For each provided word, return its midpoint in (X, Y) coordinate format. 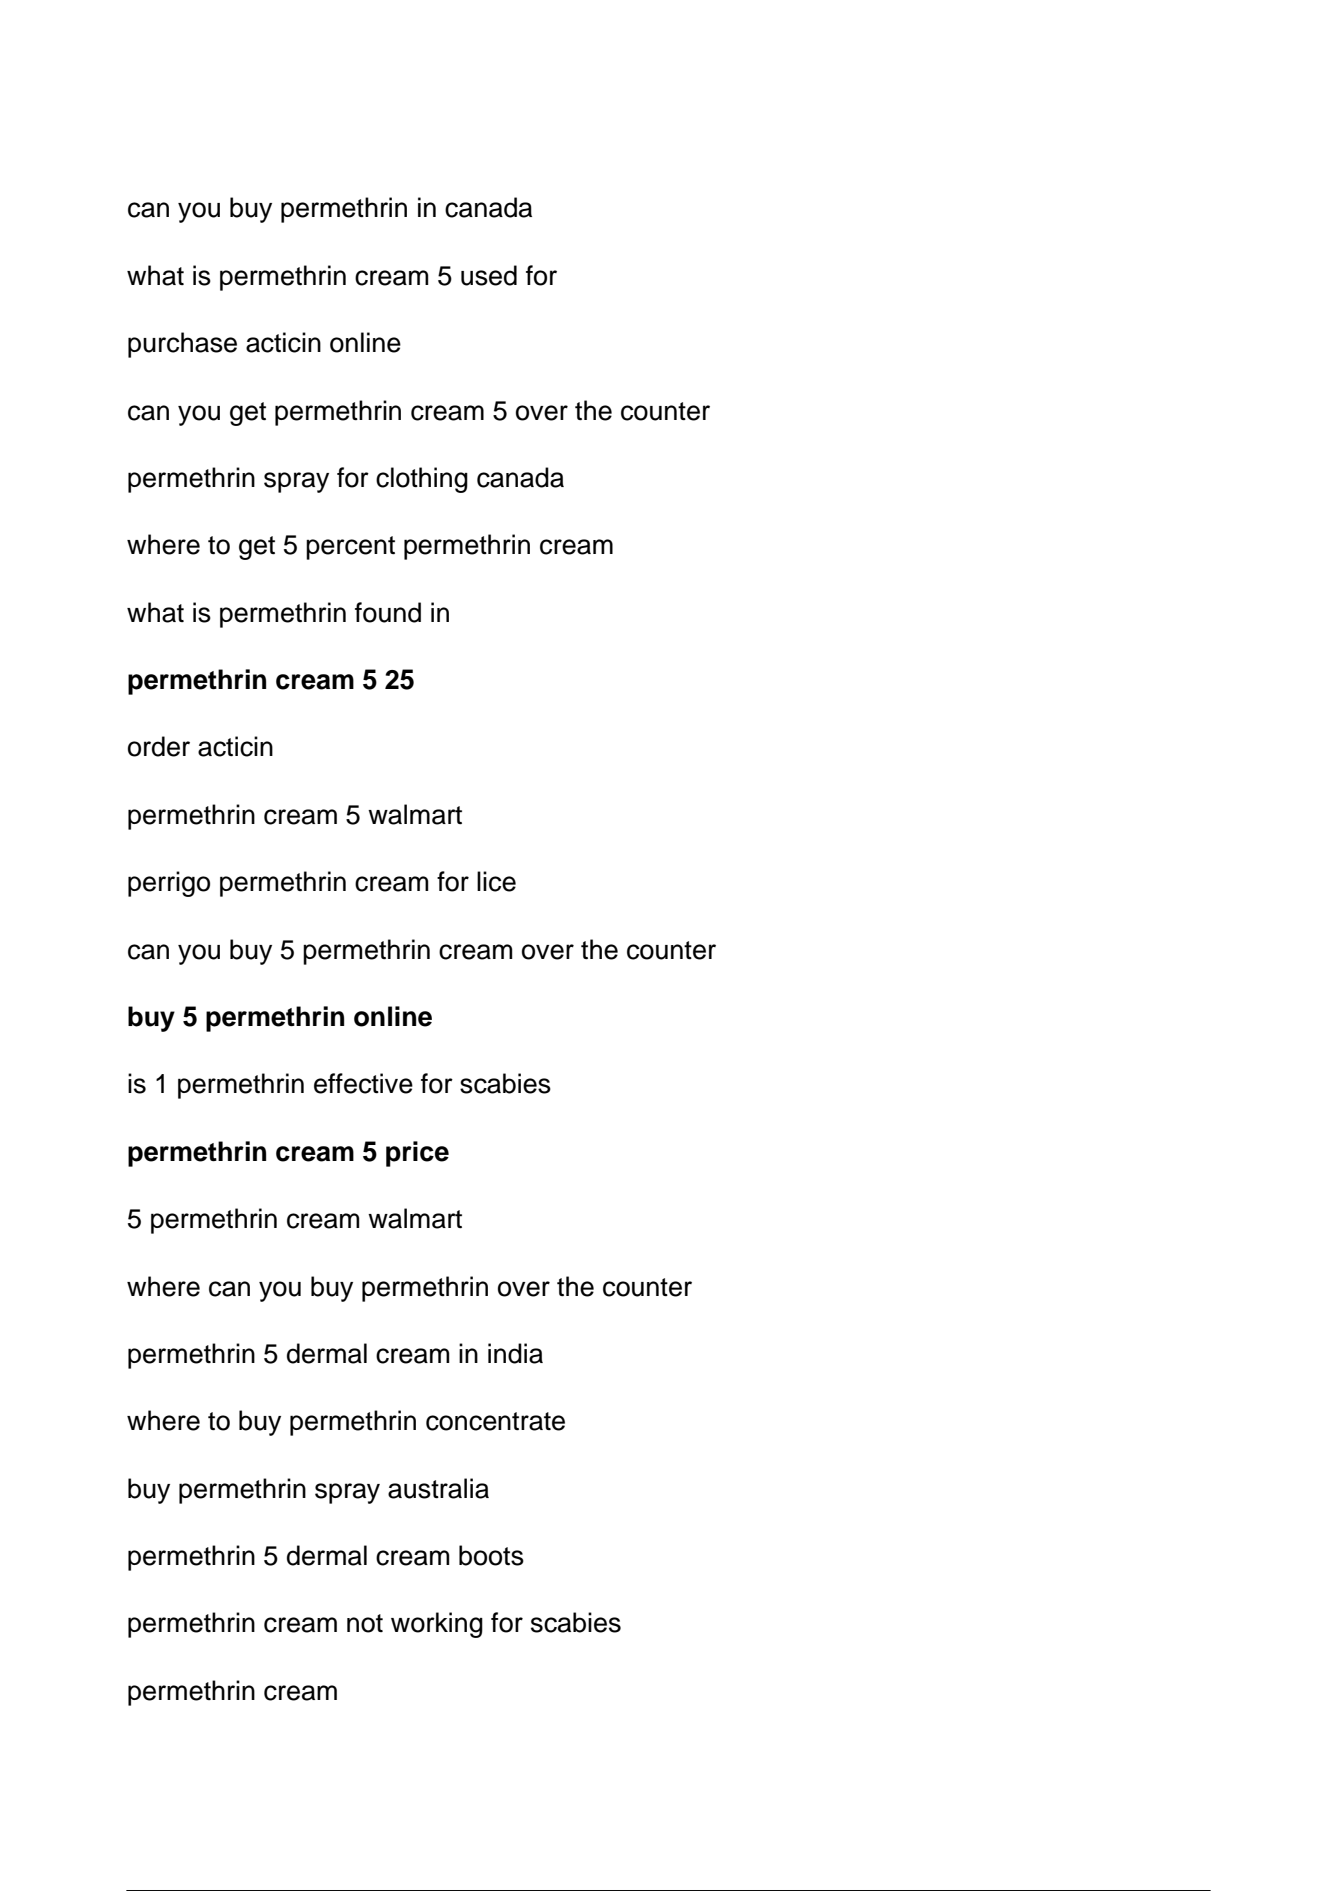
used (489, 275)
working (437, 1625)
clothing (422, 480)
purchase (182, 345)
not (365, 1623)
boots (491, 1555)
